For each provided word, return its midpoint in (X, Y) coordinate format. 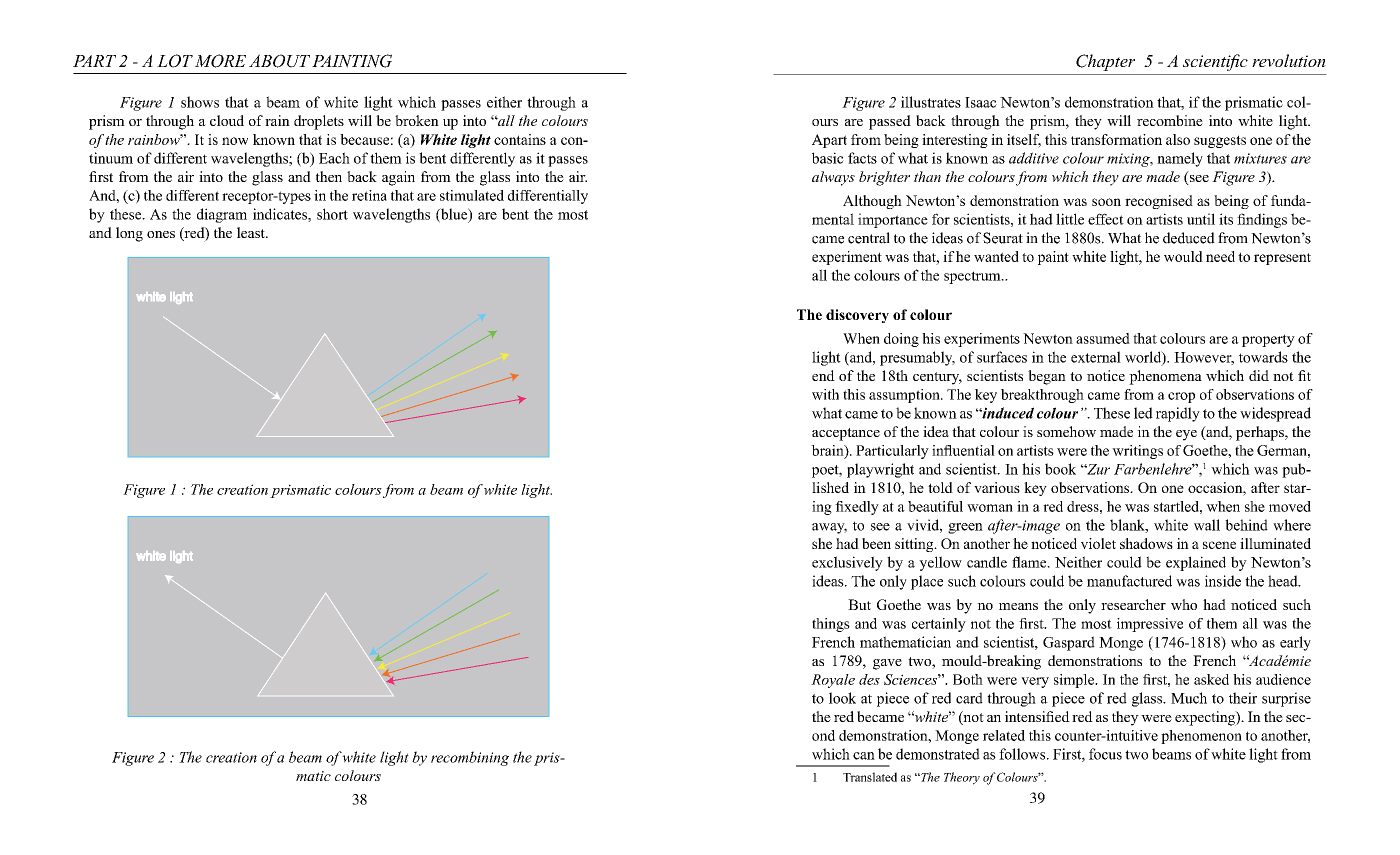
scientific (1215, 62)
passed (890, 122)
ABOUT (279, 61)
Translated (870, 777)
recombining (470, 758)
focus (1105, 754)
